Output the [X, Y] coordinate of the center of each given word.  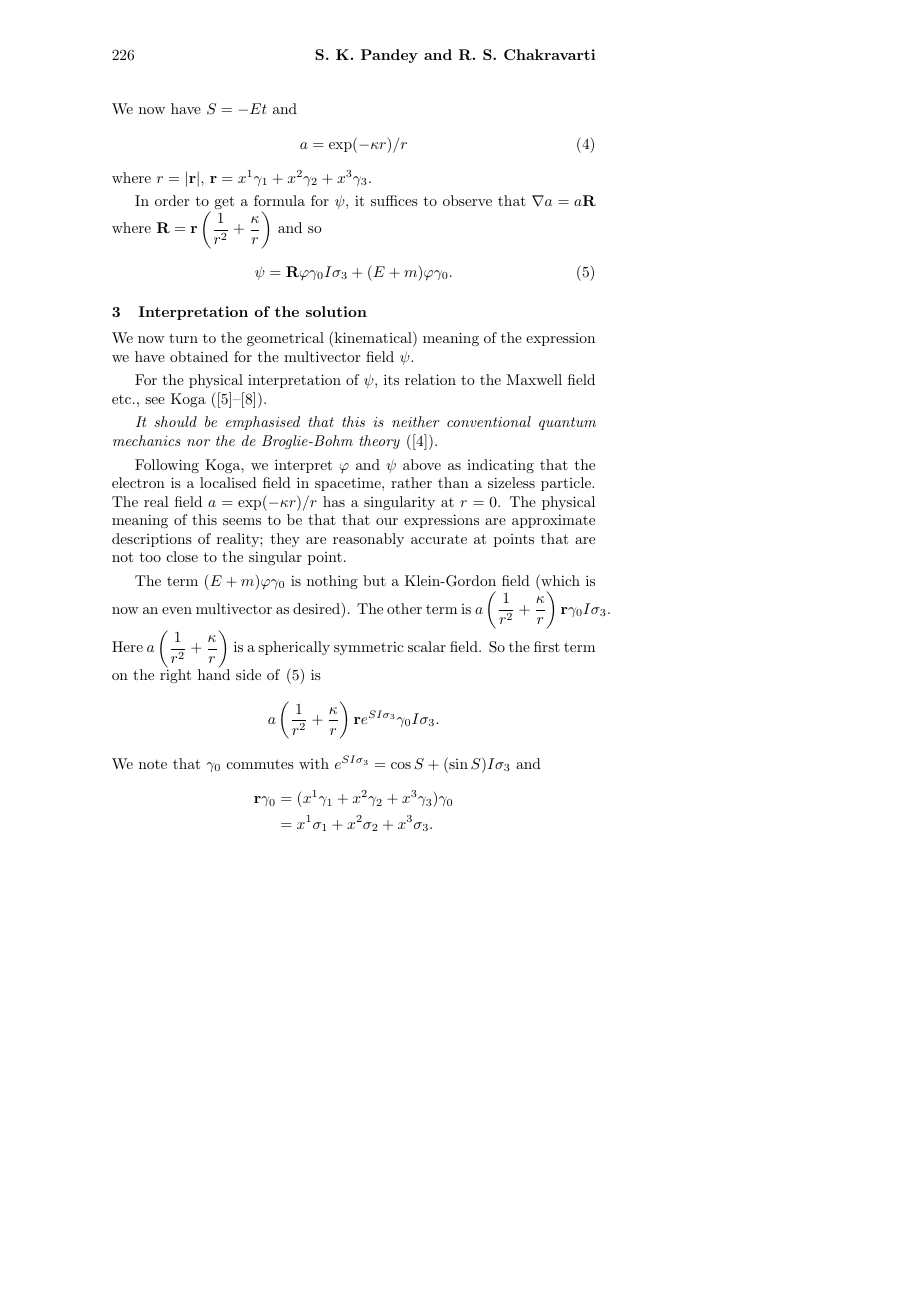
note [153, 764]
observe [467, 200]
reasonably [368, 540]
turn [183, 338]
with [314, 763]
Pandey [389, 56]
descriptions [152, 540]
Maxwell [534, 379]
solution [336, 311]
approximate [553, 521]
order [172, 200]
